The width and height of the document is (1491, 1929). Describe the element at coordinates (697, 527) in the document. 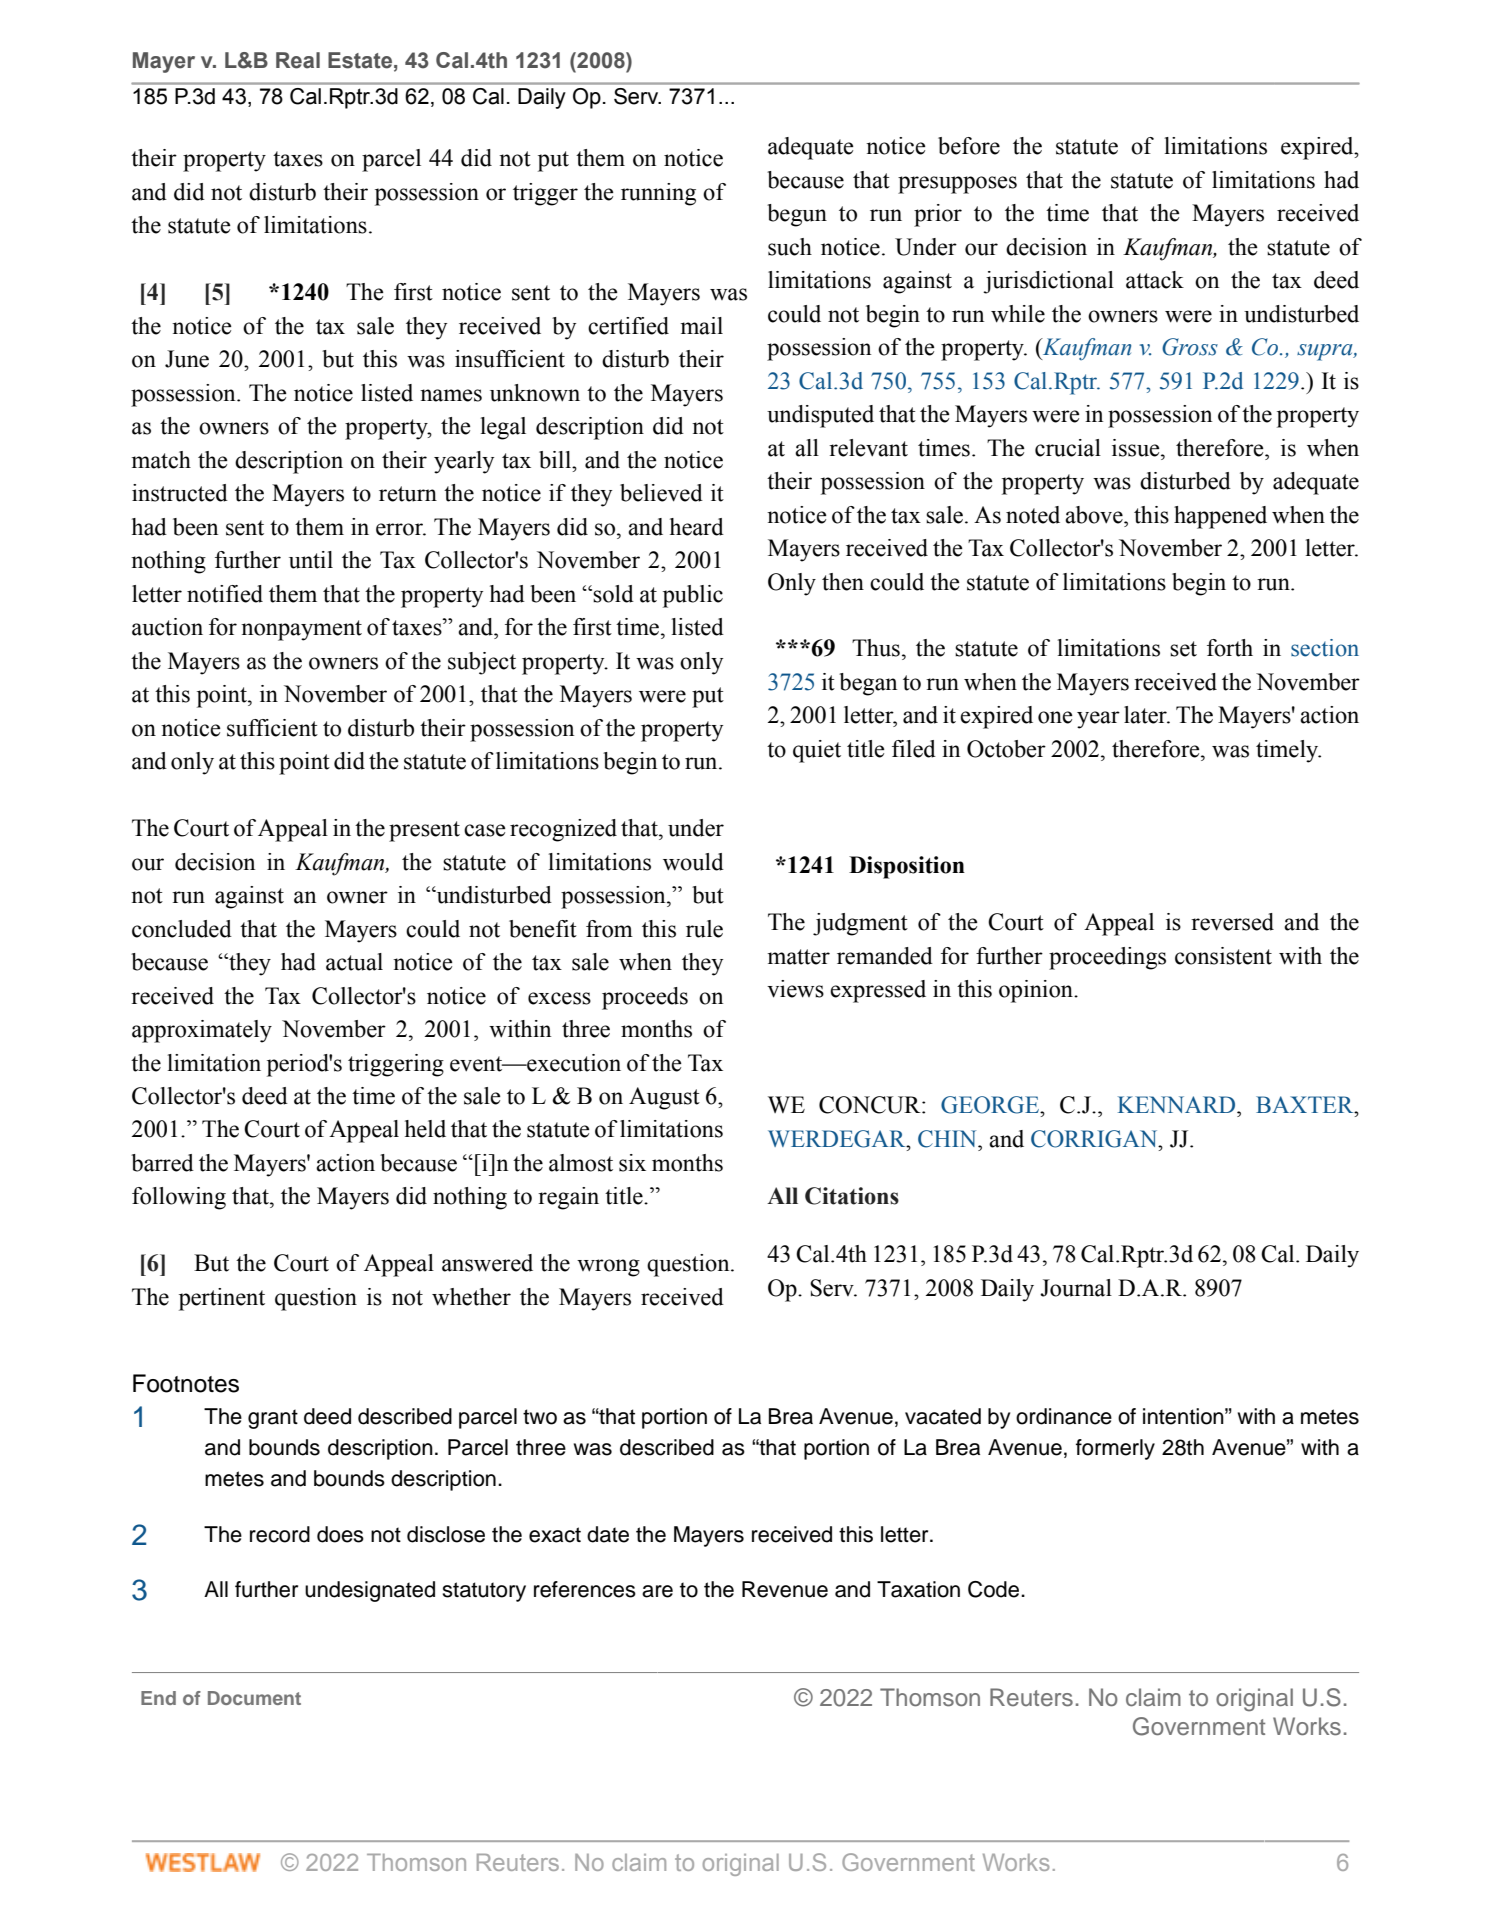

I see `heard` at that location.
